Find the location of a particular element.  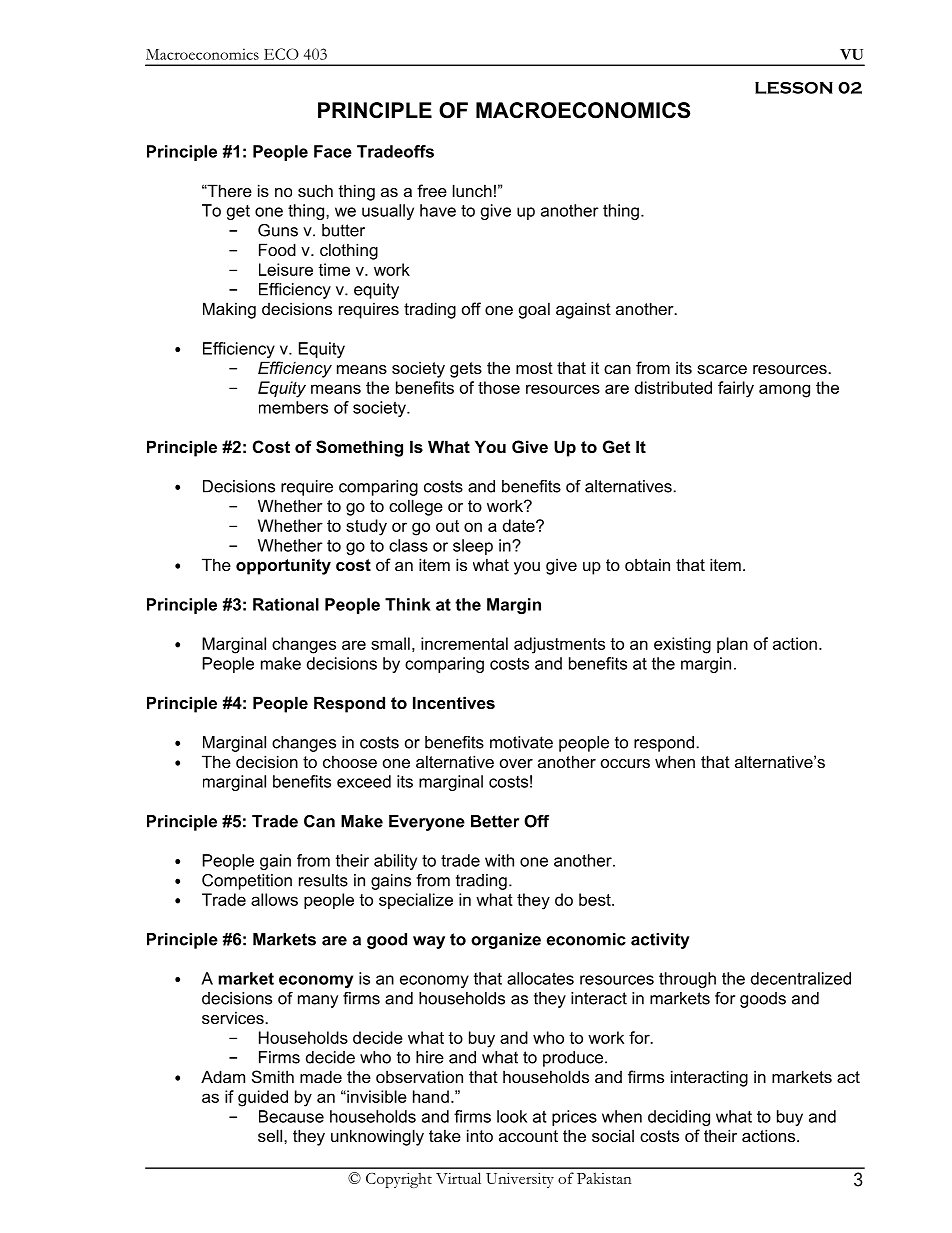

lunch is located at coordinates (472, 190).
